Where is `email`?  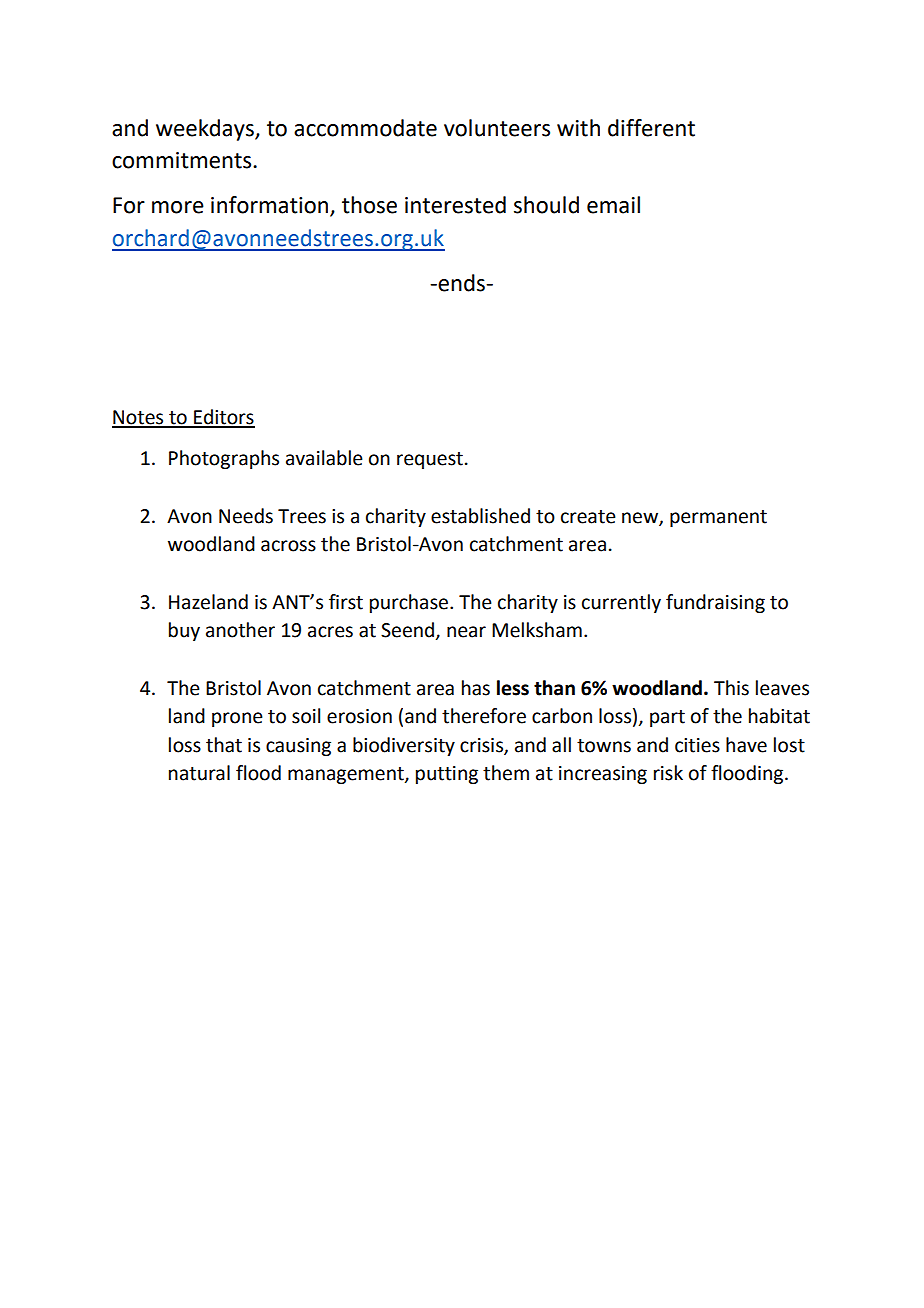 email is located at coordinates (613, 205).
